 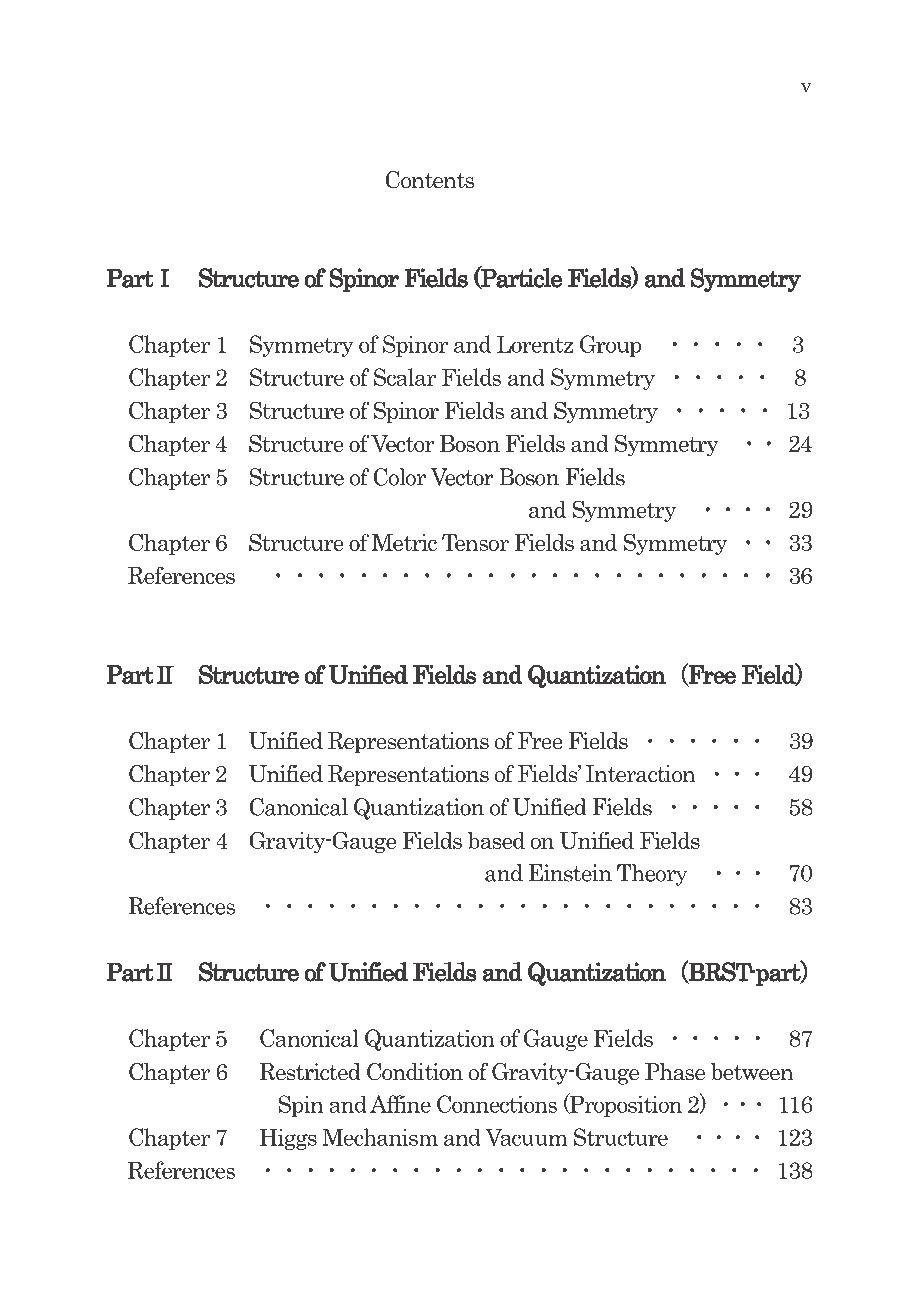 I want to click on Tensor, so click(x=475, y=542).
